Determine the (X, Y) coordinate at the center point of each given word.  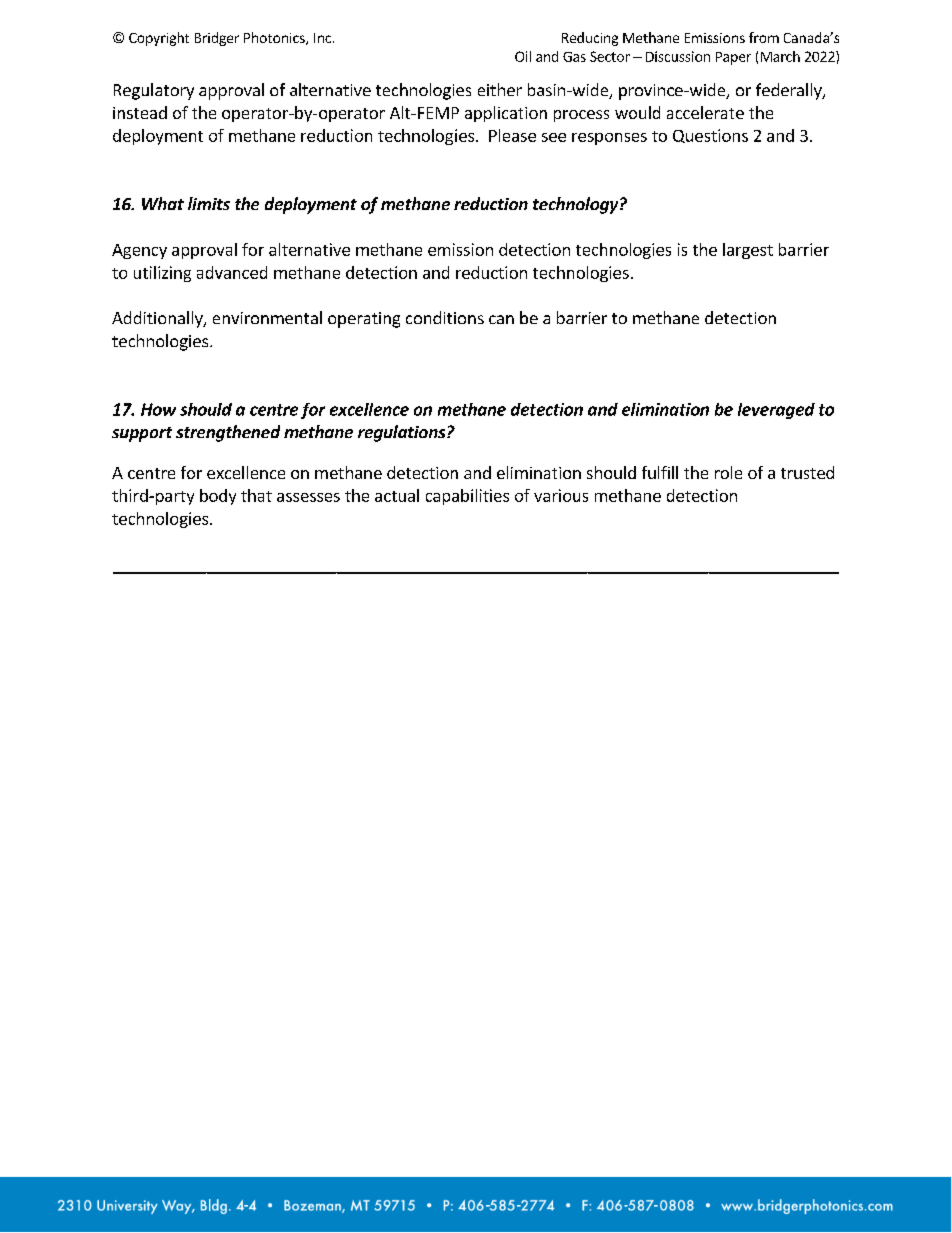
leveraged (776, 411)
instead (140, 112)
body (218, 497)
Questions (710, 136)
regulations (403, 433)
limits (209, 203)
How (158, 409)
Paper (733, 58)
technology (577, 205)
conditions (445, 317)
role (728, 472)
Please (512, 135)
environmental (267, 317)
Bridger (217, 39)
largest (748, 251)
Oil (523, 56)
